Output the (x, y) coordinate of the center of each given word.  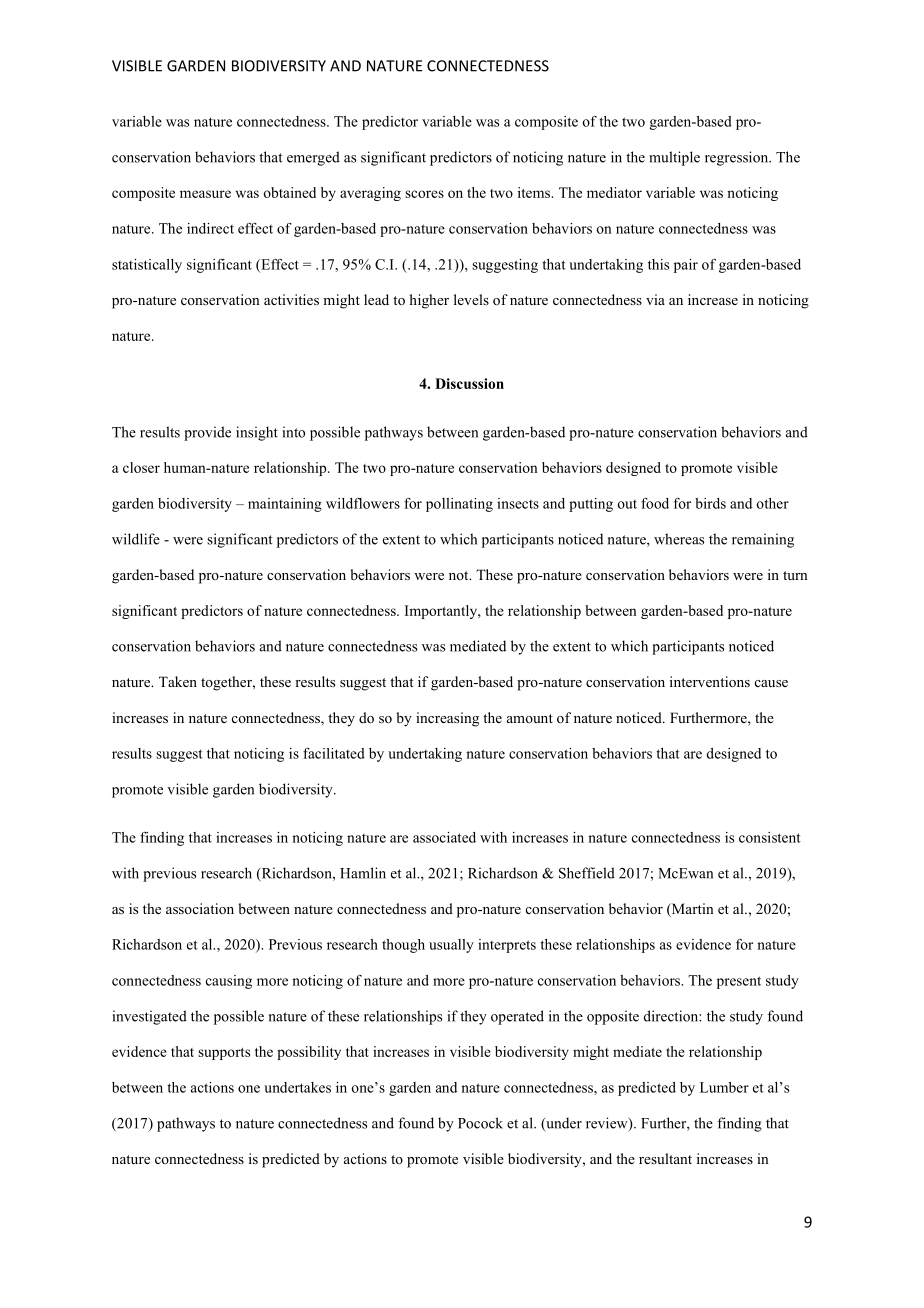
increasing (447, 719)
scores (424, 194)
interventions (710, 681)
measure (205, 194)
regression (738, 158)
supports (224, 1054)
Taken (178, 681)
